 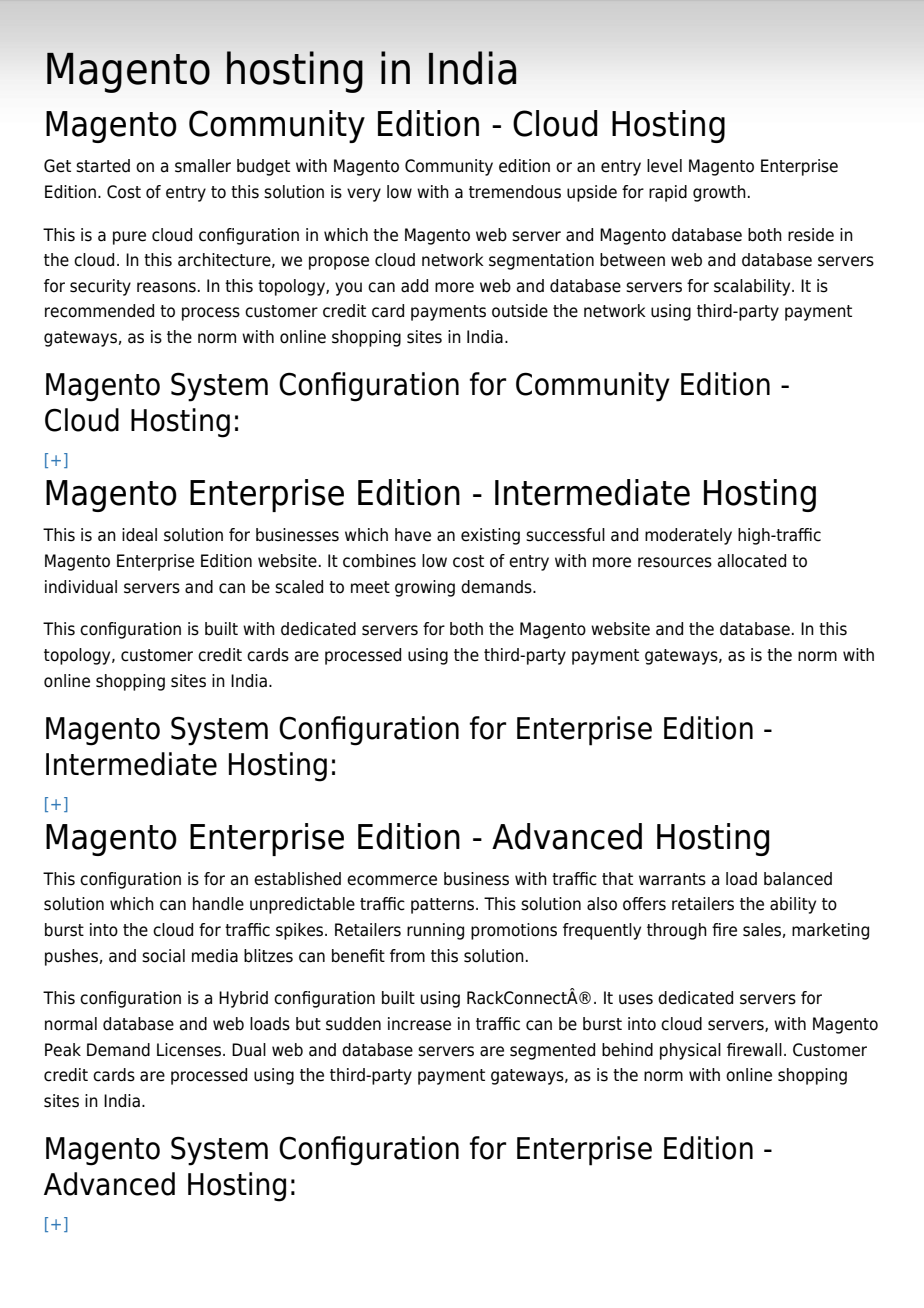 I want to click on handle, so click(x=218, y=904).
